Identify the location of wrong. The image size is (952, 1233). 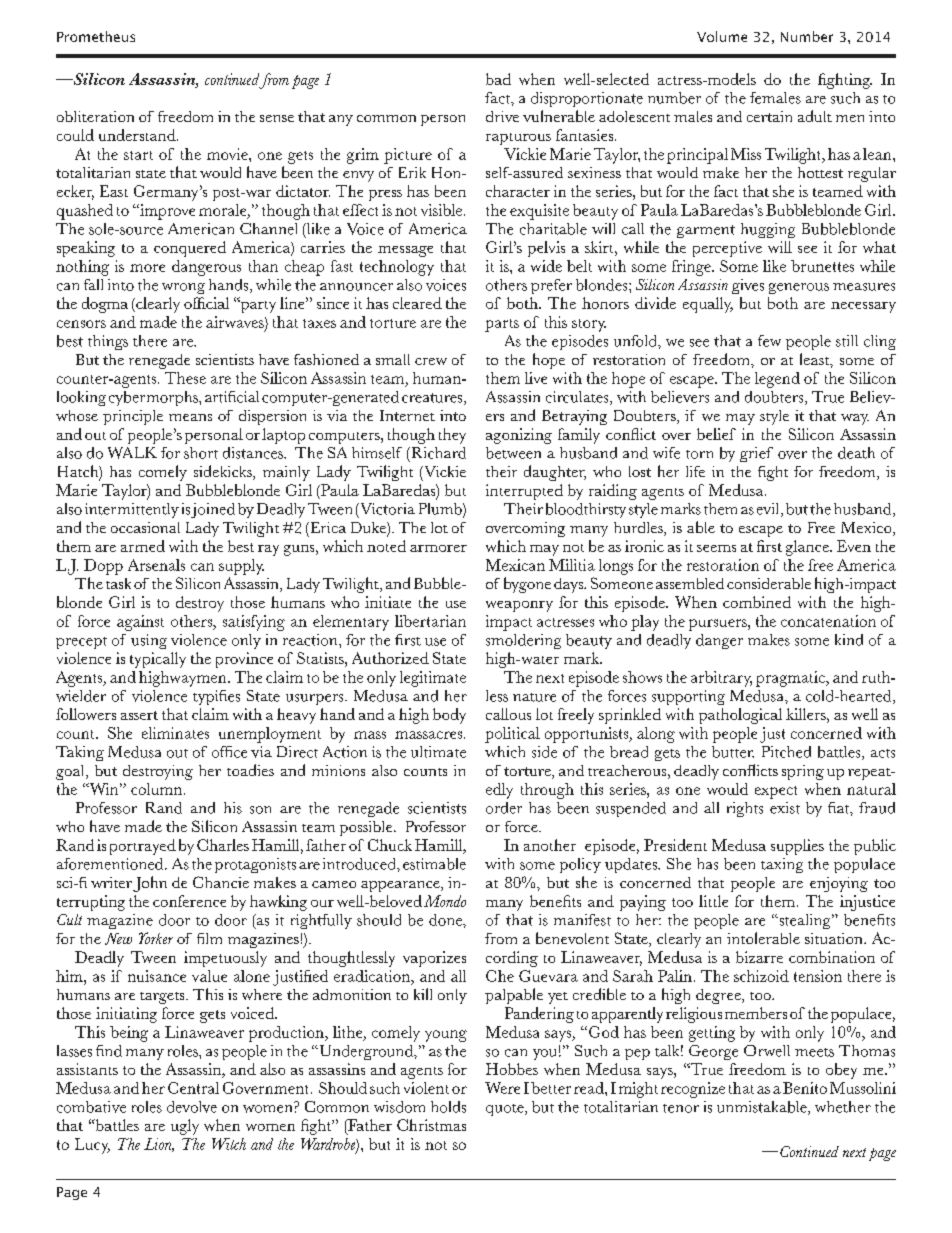
(183, 288).
